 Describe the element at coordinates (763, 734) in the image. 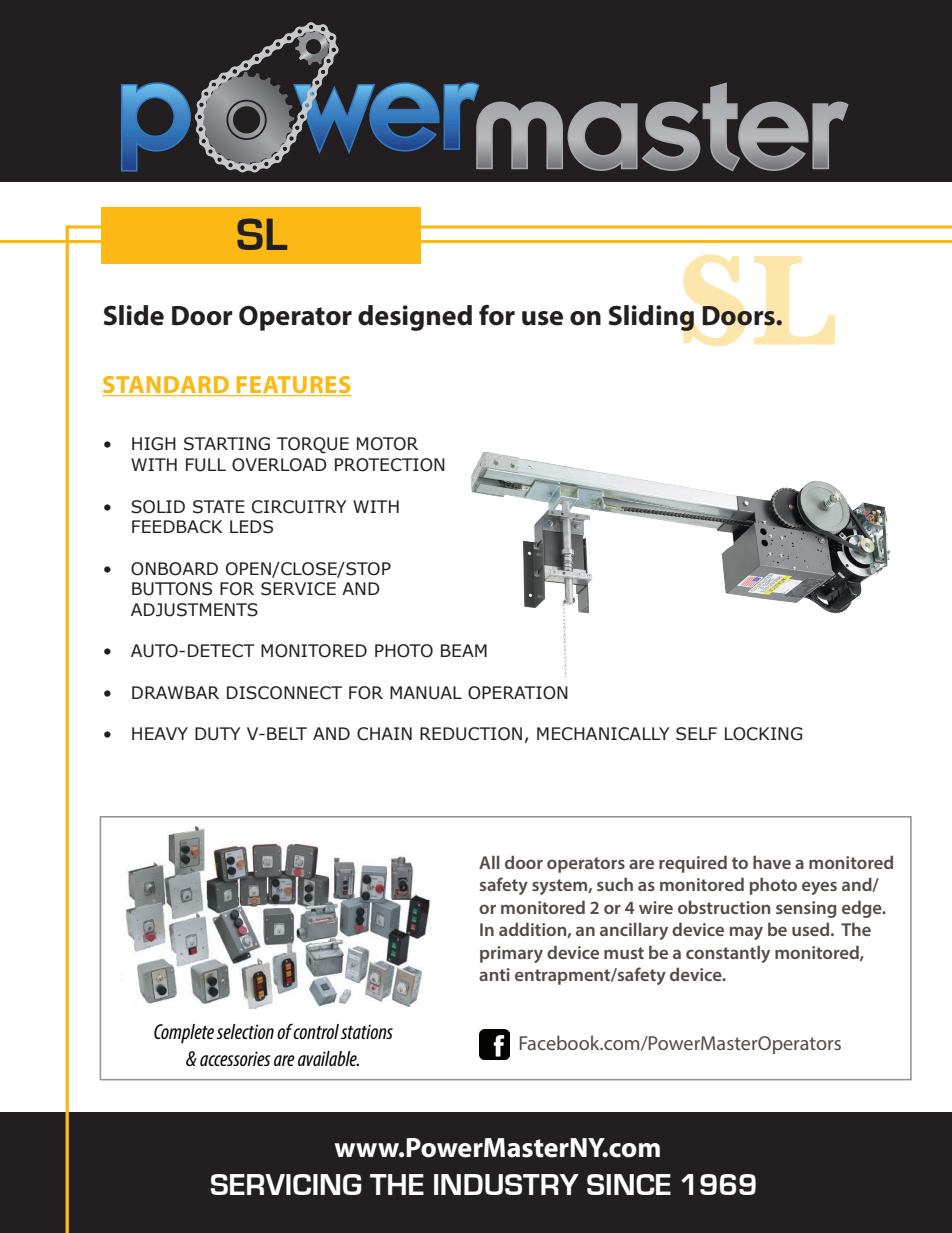

I see `LOCKING` at that location.
